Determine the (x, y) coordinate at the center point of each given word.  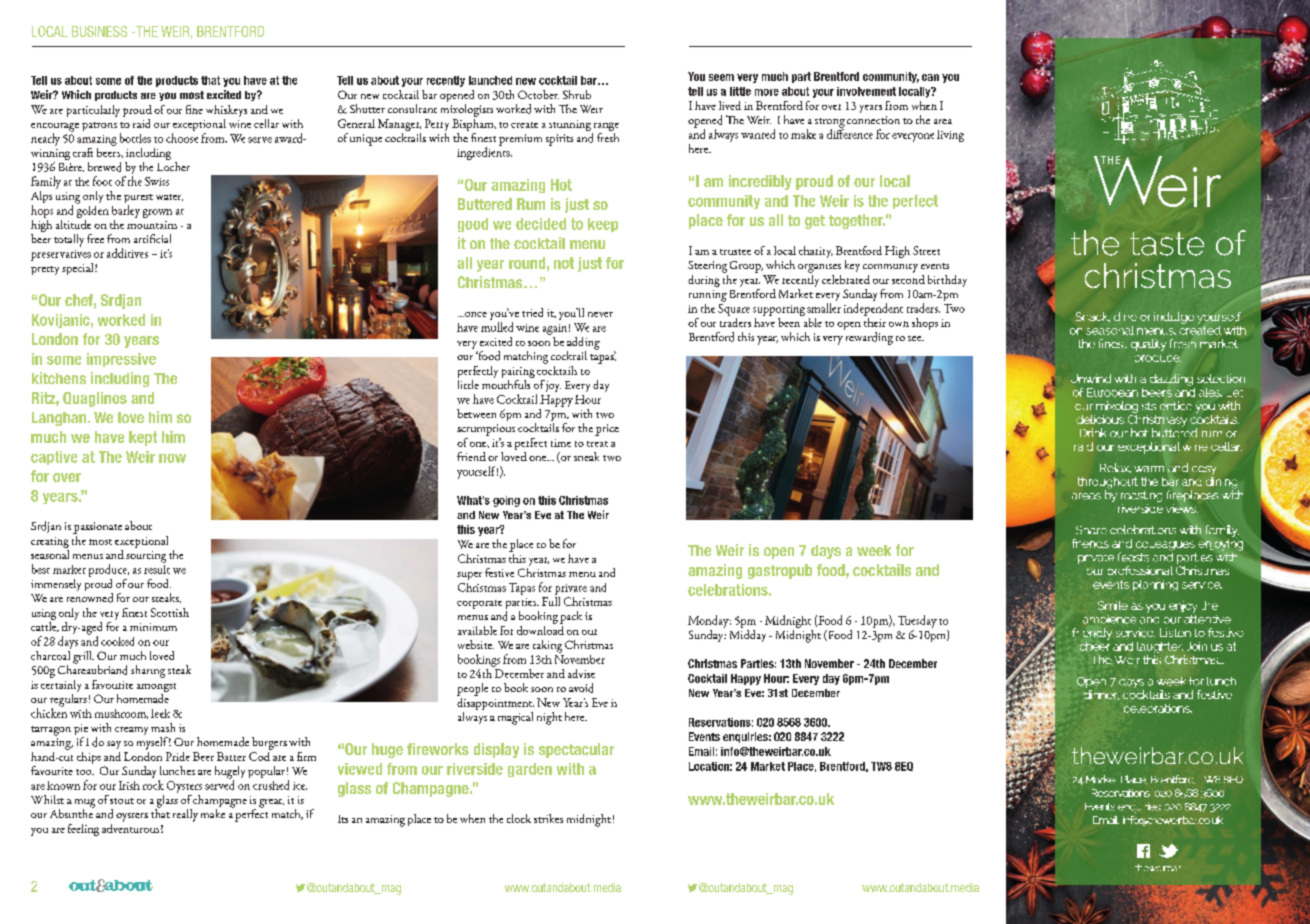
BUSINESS (99, 31)
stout (122, 801)
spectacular (576, 750)
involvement (866, 91)
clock (519, 818)
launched (490, 80)
